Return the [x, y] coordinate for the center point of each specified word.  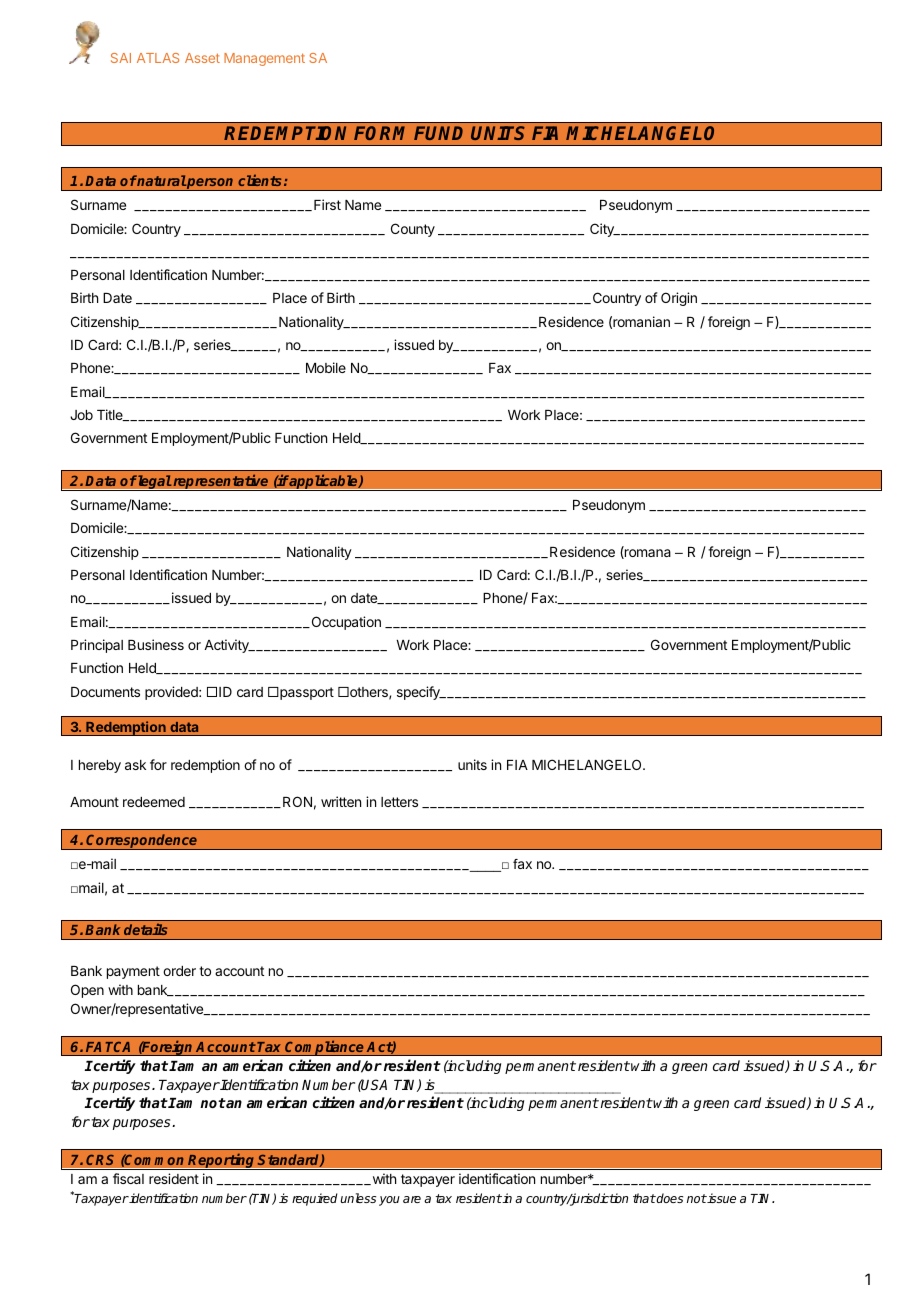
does [669, 1198]
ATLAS [158, 58]
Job [81, 415]
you [389, 1201]
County [413, 230]
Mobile [326, 367]
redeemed [154, 802]
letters [399, 802]
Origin [679, 299]
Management [264, 59]
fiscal [128, 1178]
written [341, 801]
